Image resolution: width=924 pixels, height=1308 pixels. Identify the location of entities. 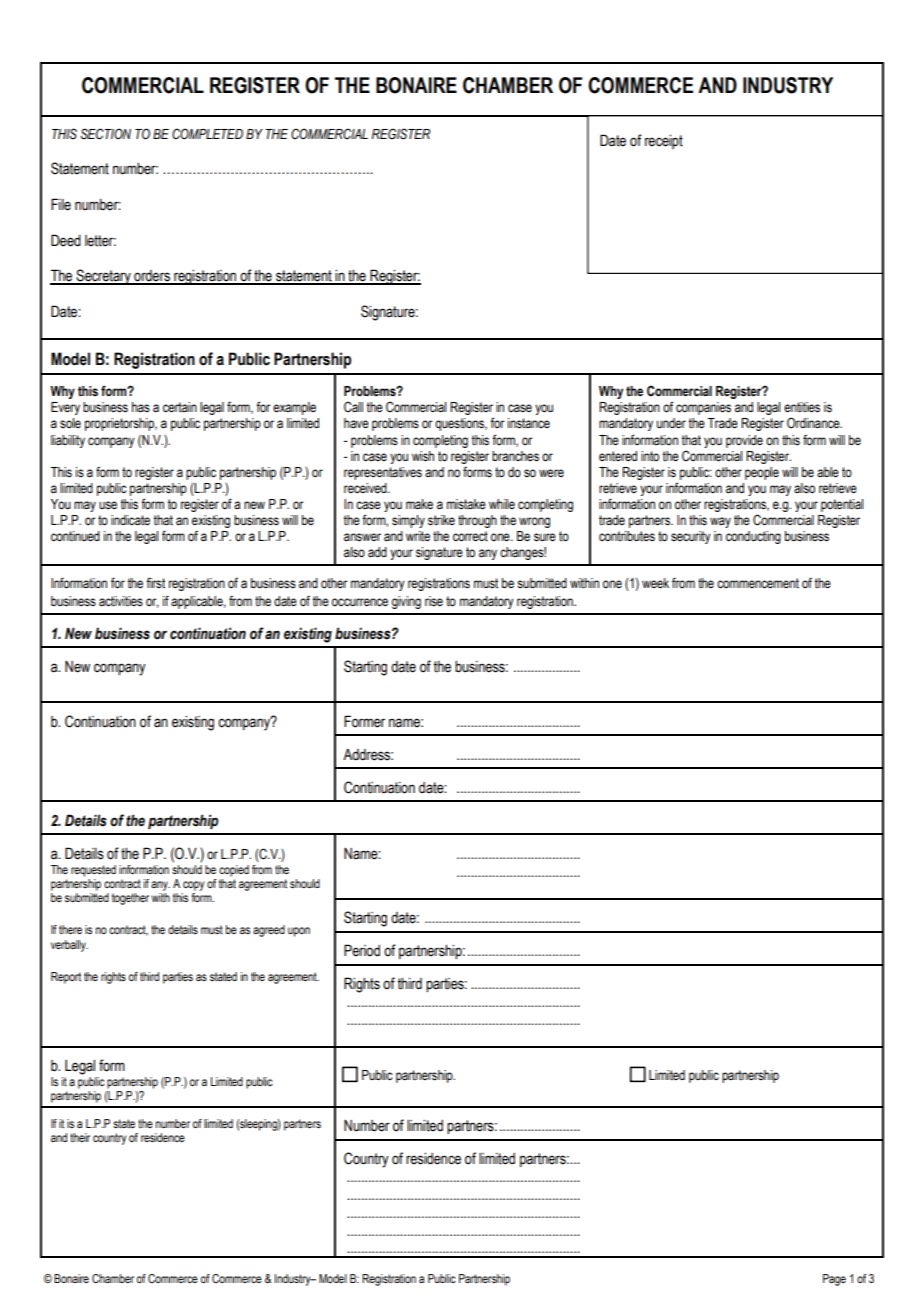
(802, 407).
